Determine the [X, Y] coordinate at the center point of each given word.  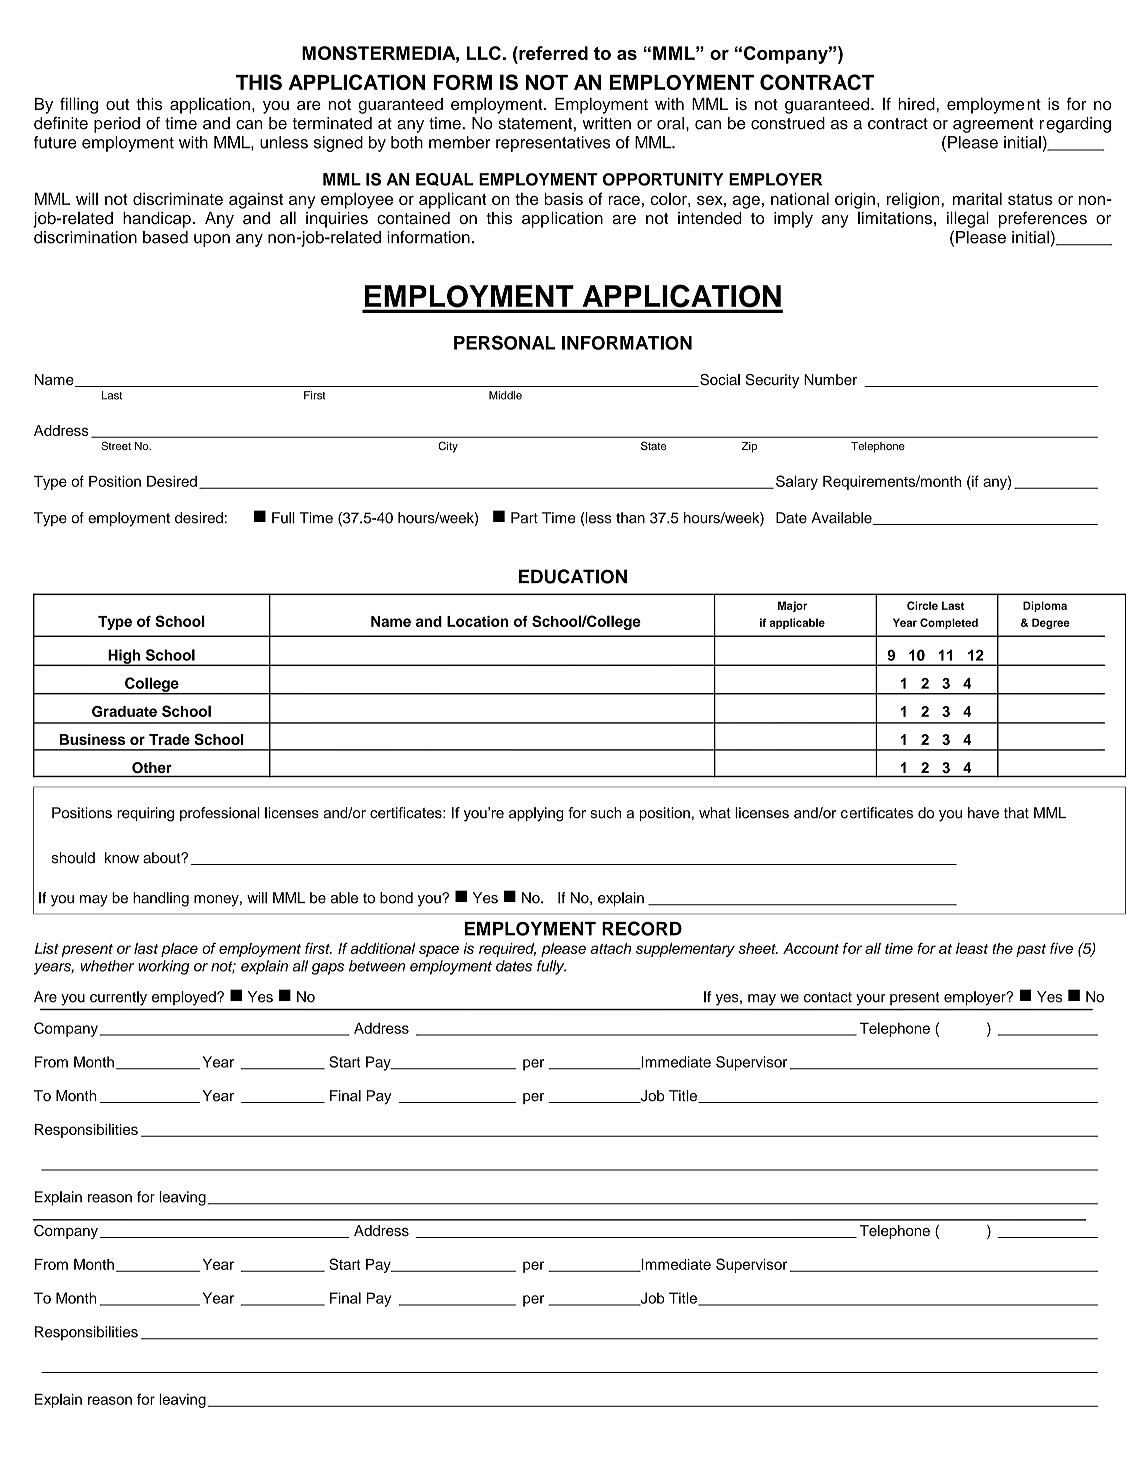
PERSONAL [505, 342]
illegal [968, 219]
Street [116, 445]
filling [79, 105]
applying [536, 814]
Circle [922, 605]
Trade [169, 739]
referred [552, 53]
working [164, 967]
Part [524, 518]
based [165, 237]
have [983, 813]
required [507, 950]
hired [916, 104]
